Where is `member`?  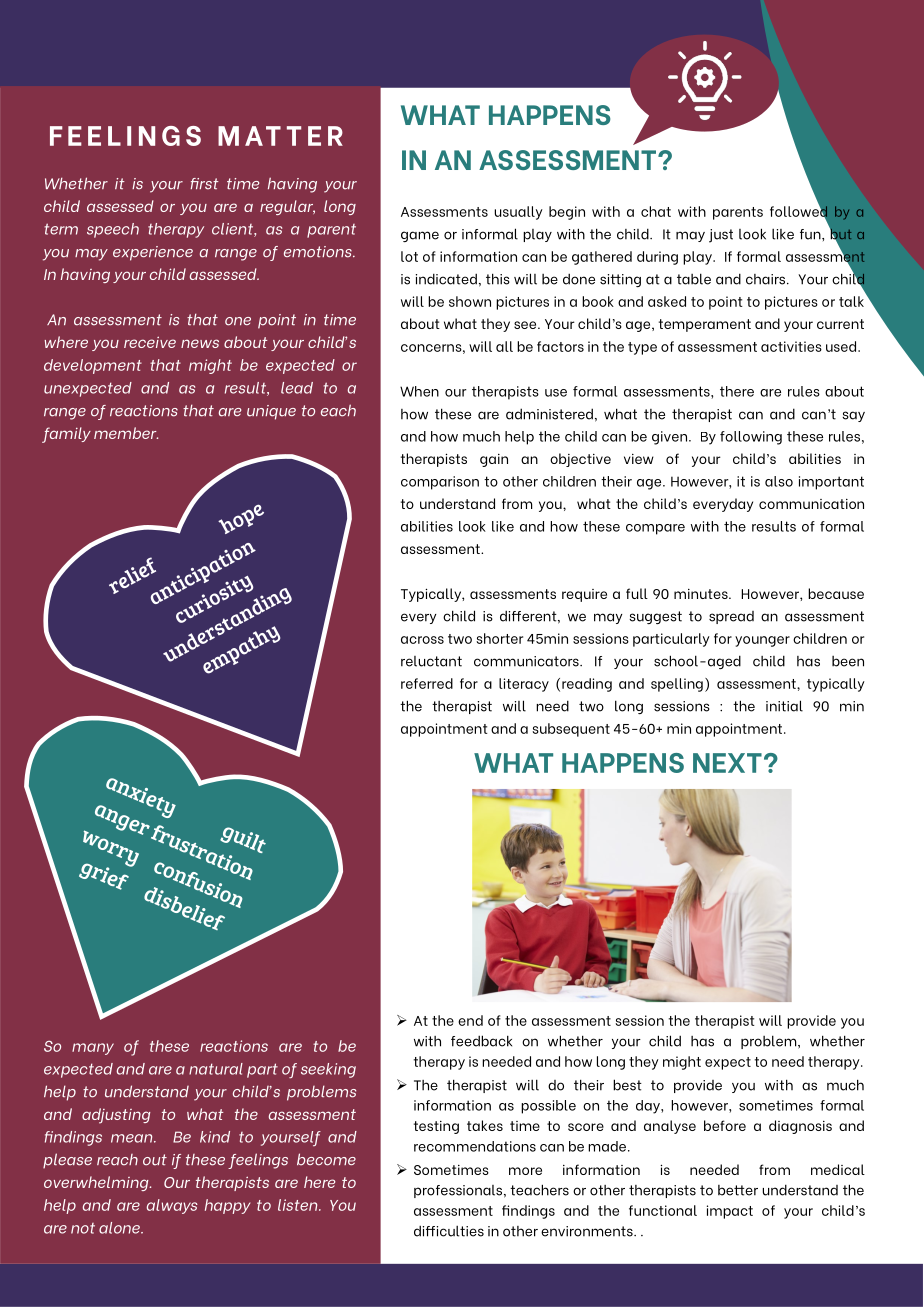
member is located at coordinates (126, 433).
